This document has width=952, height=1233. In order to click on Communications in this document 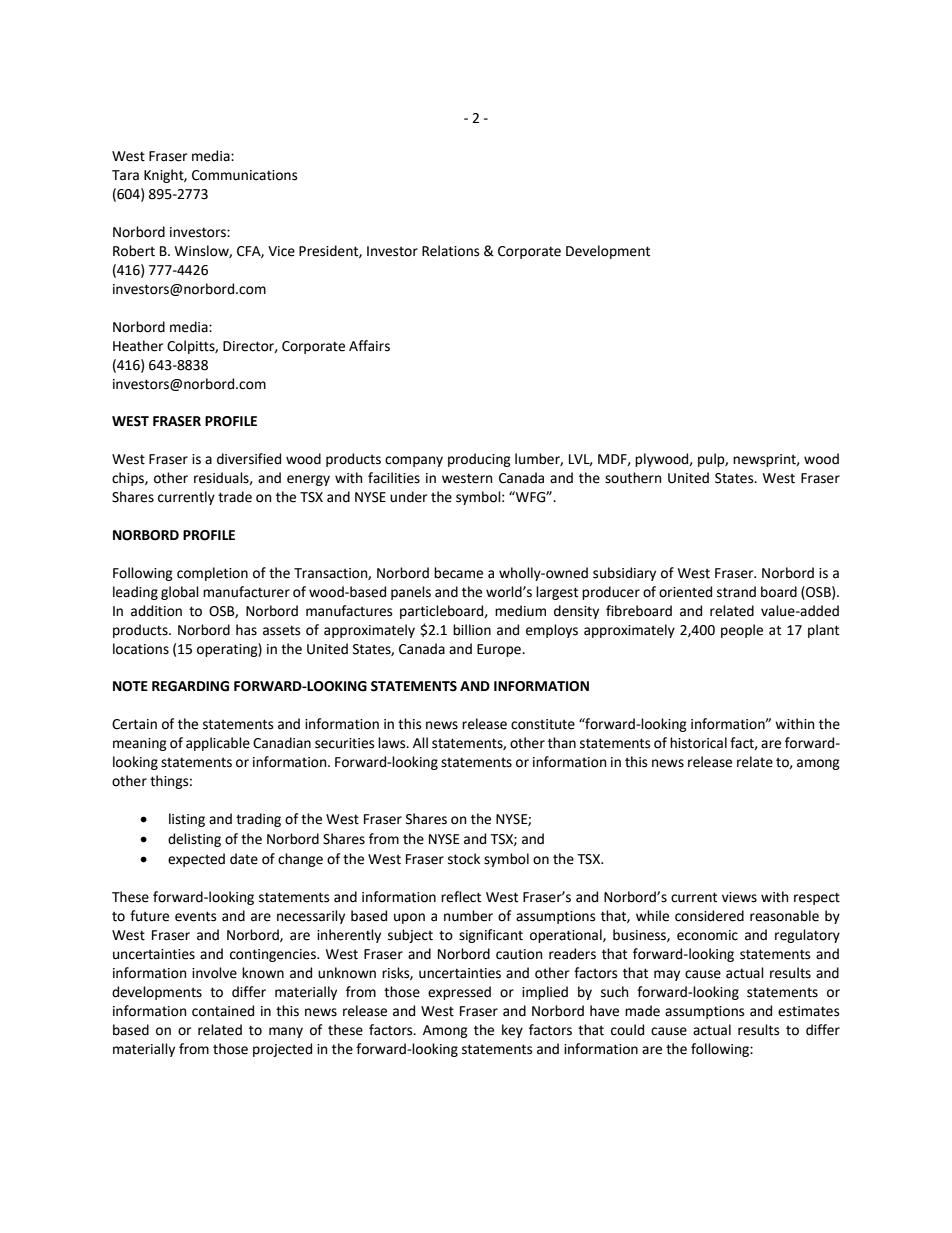, I will do `click(244, 175)`.
